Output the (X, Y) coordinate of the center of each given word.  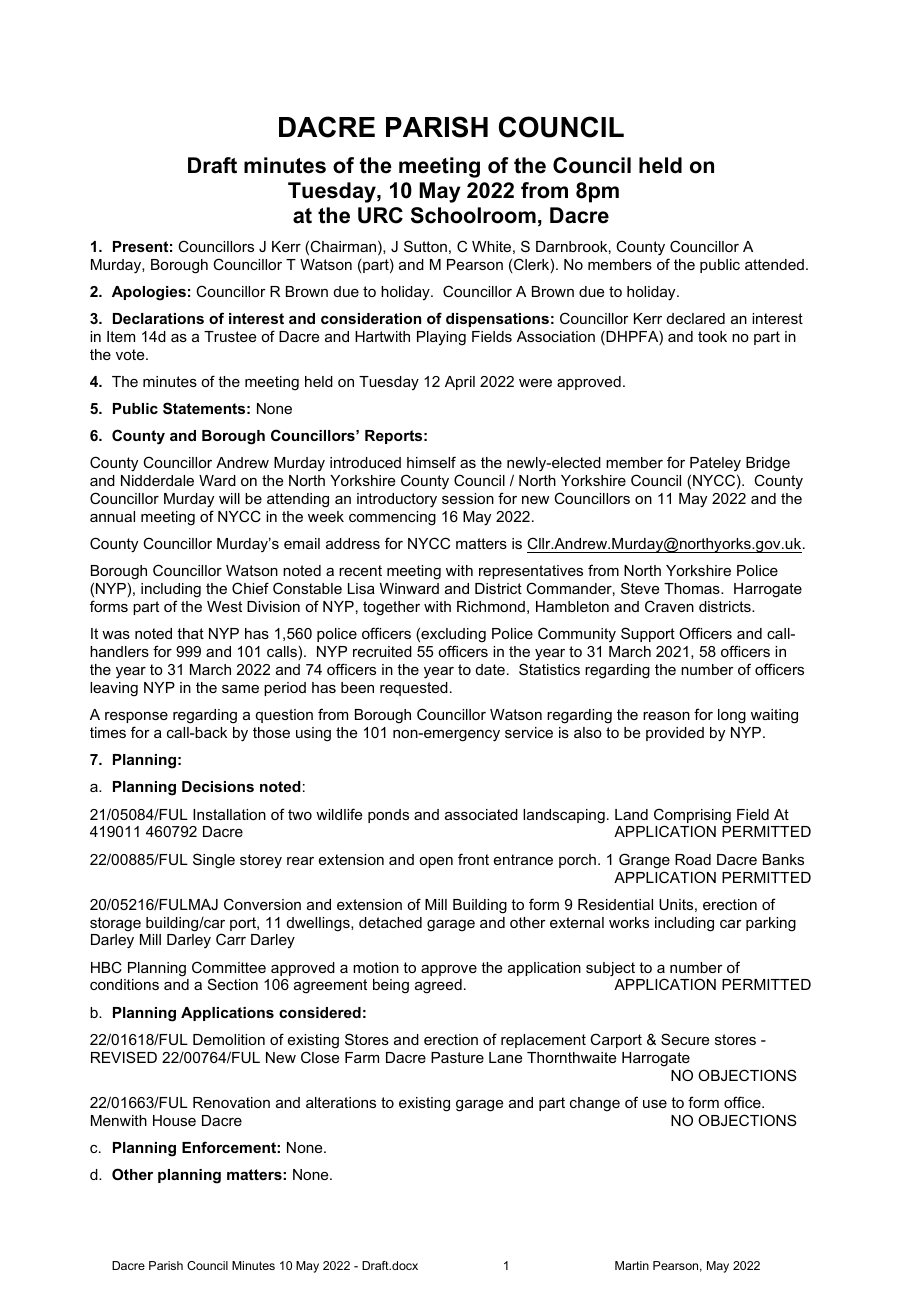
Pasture (457, 1057)
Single (214, 861)
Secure (685, 1039)
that (190, 633)
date (490, 669)
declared (696, 318)
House (174, 1120)
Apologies (149, 293)
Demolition (229, 1039)
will (229, 498)
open (436, 862)
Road (693, 859)
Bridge (768, 466)
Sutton (425, 246)
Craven (669, 606)
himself (431, 462)
